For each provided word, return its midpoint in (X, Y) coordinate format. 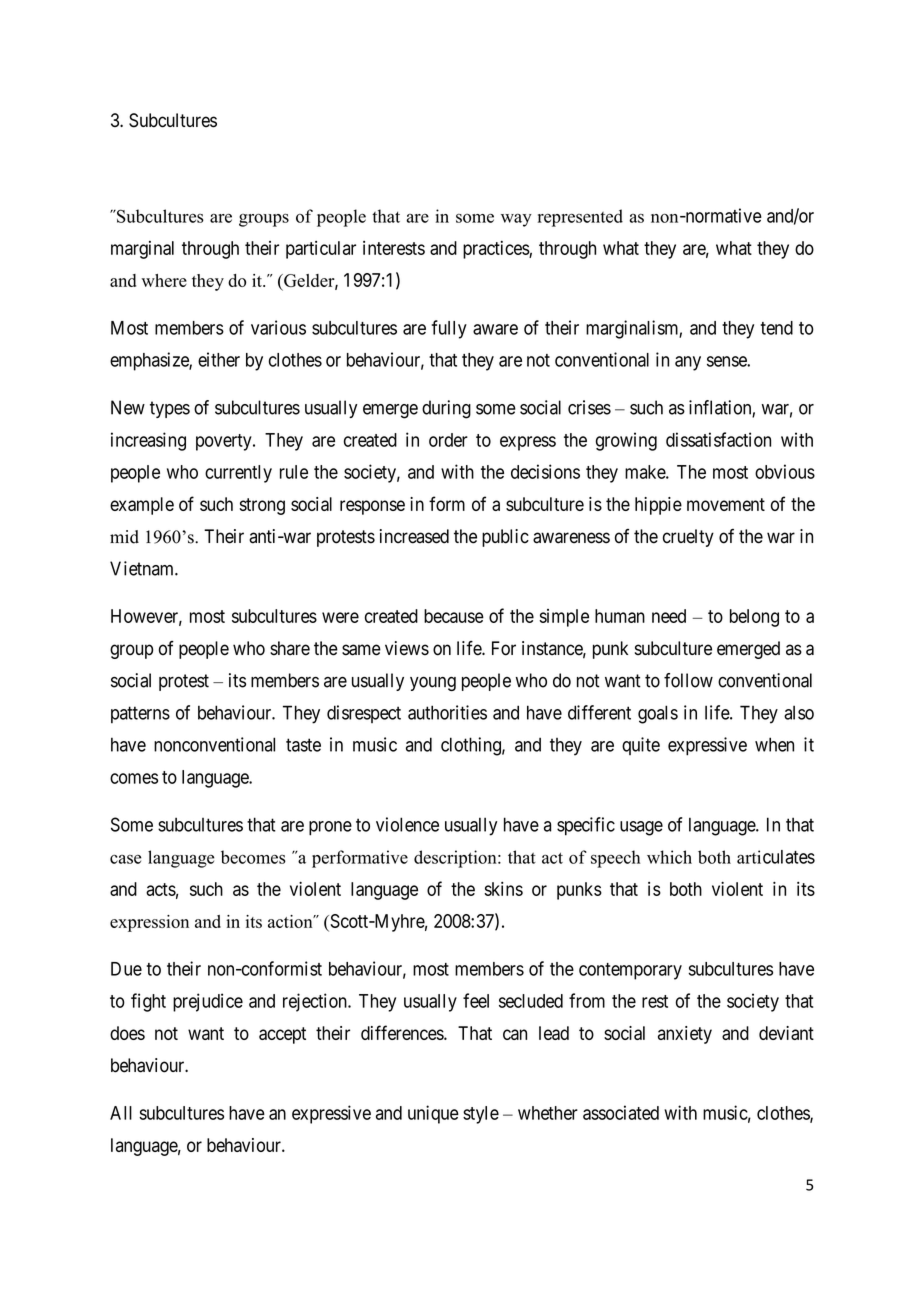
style (481, 1115)
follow (688, 680)
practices (496, 250)
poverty (225, 442)
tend (777, 328)
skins (503, 889)
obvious (785, 471)
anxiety (685, 1035)
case (125, 859)
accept (282, 1035)
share (290, 648)
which (669, 857)
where (164, 280)
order (448, 440)
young (433, 684)
